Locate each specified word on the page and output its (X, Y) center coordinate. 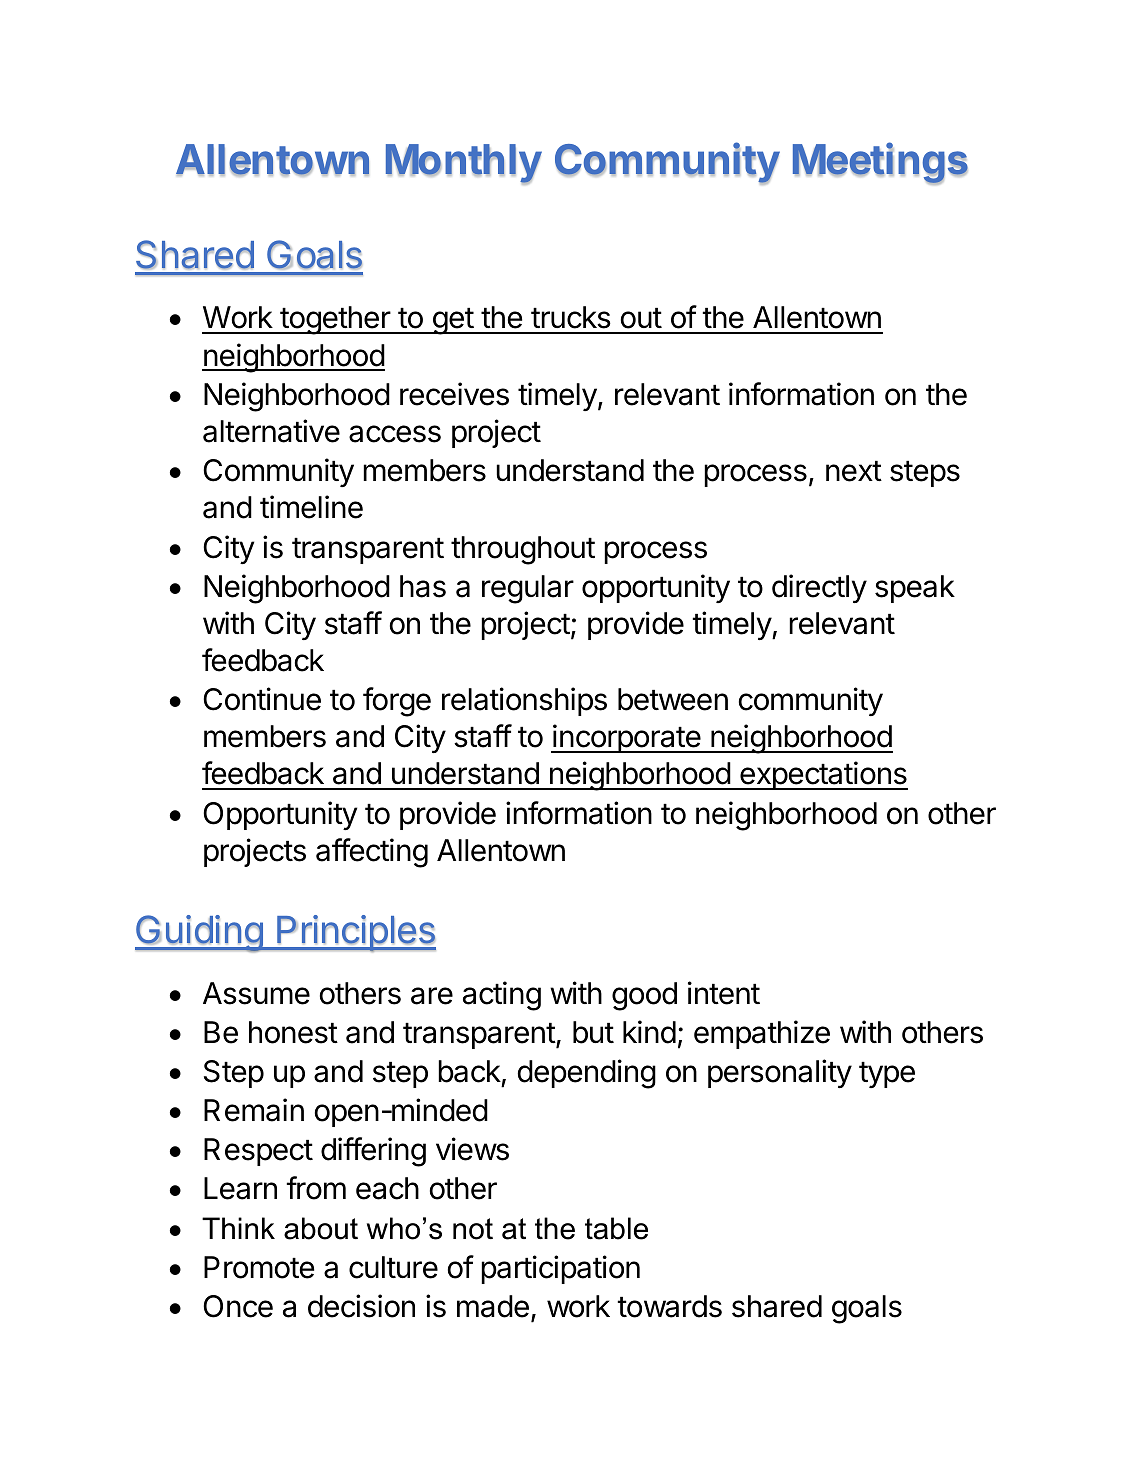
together (335, 320)
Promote (259, 1267)
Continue (262, 699)
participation (560, 1269)
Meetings (880, 163)
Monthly (464, 164)
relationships (524, 701)
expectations (823, 775)
